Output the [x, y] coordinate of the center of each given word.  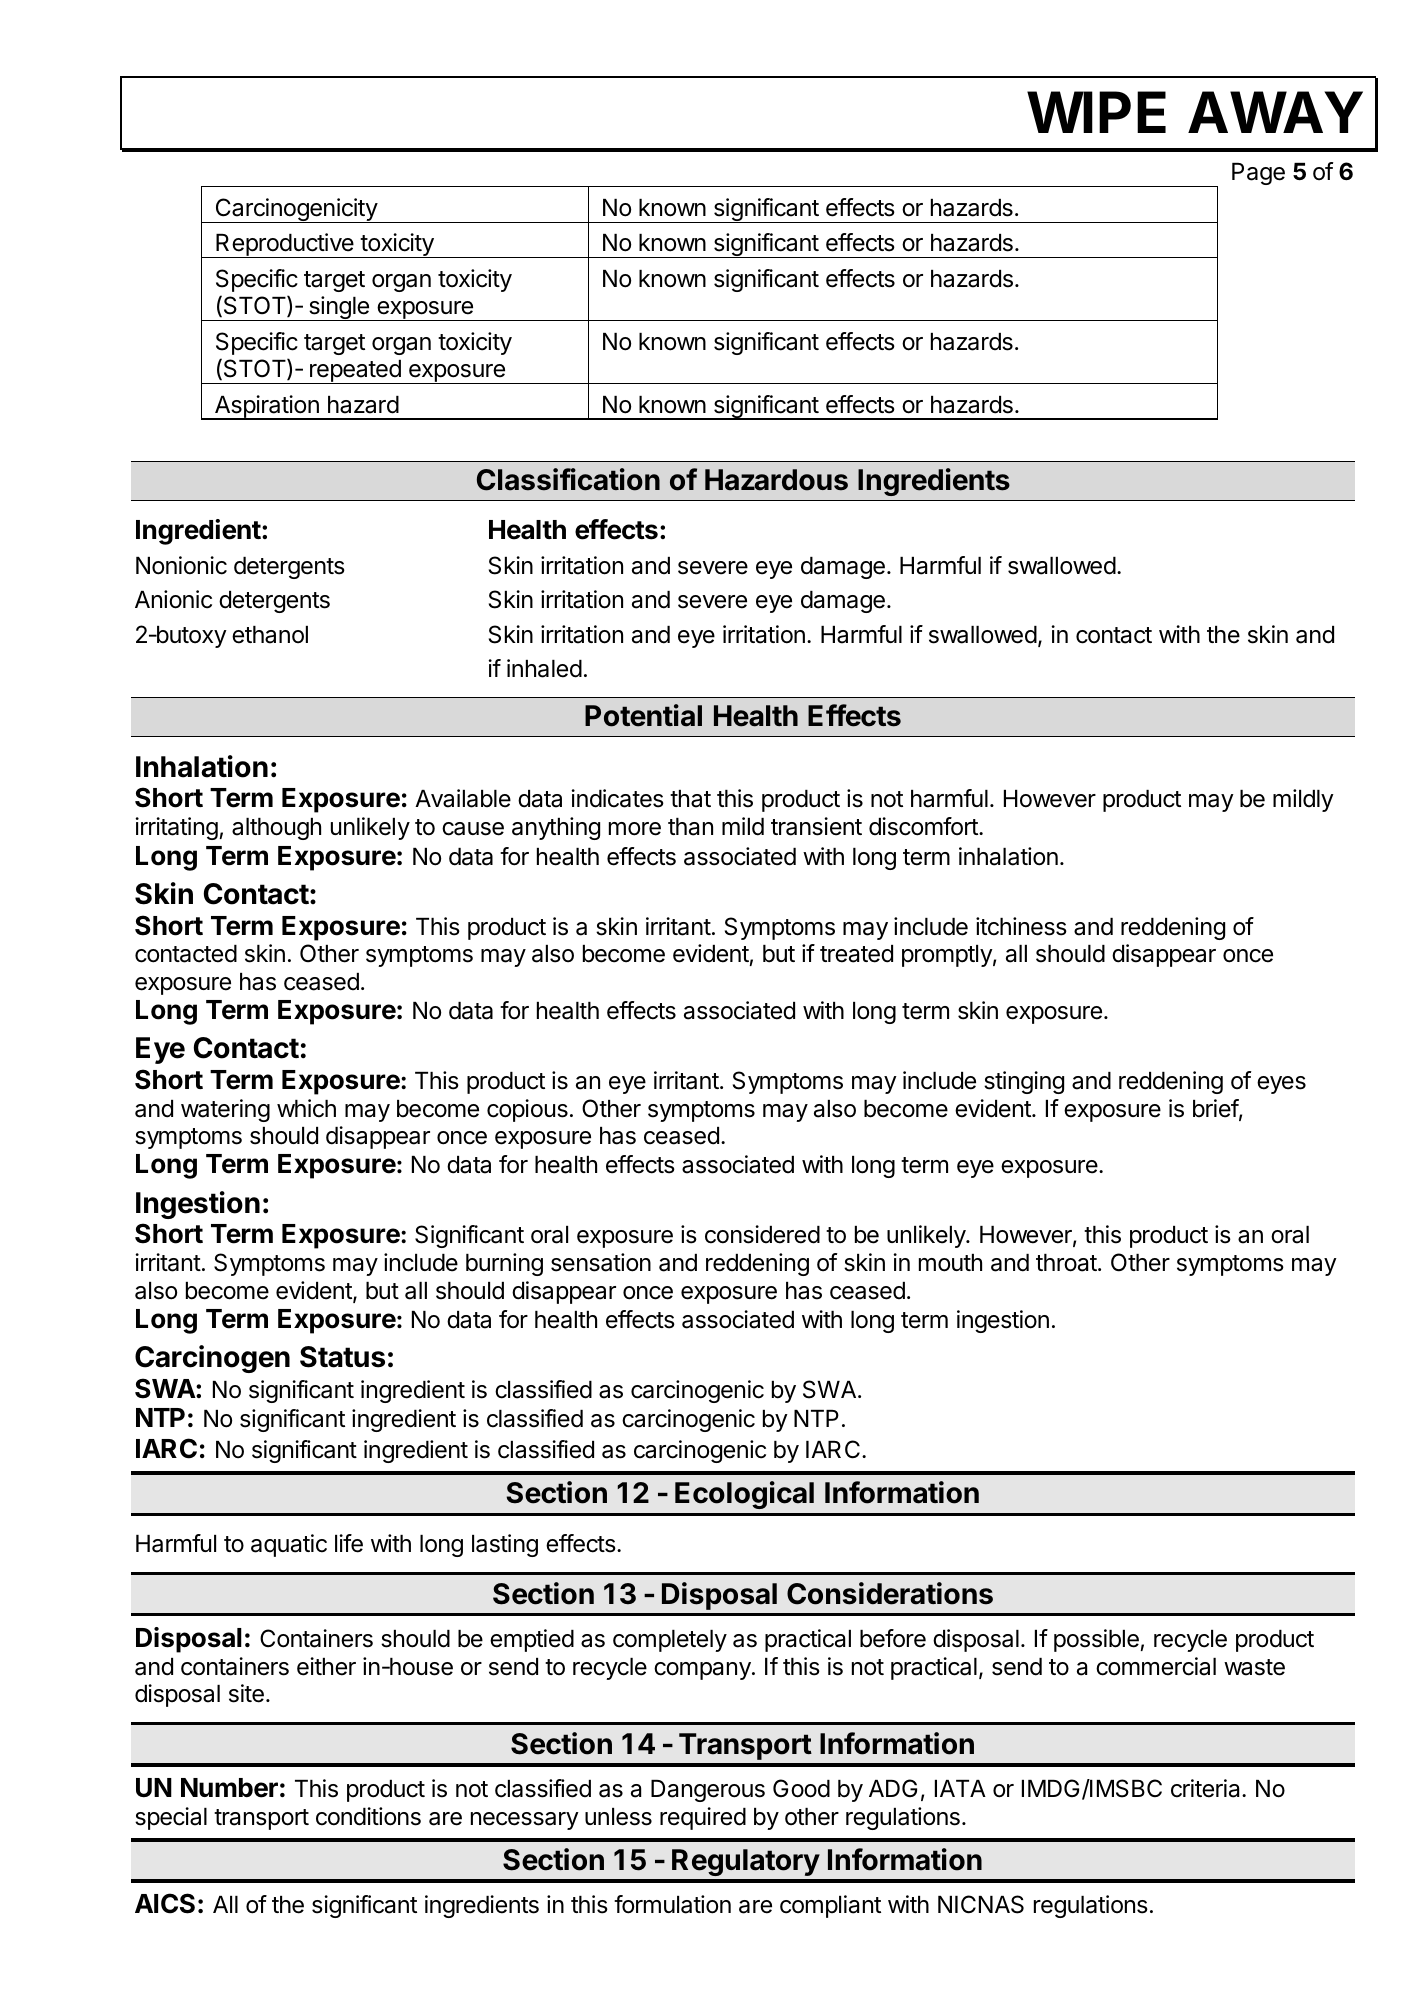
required [703, 1818]
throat [1066, 1263]
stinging [1024, 1082]
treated [856, 954]
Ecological [744, 1495]
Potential [643, 715]
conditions [368, 1816]
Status [342, 1357]
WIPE [1096, 112]
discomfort [924, 826]
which [306, 1108]
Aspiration [267, 407]
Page [1258, 174]
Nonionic [181, 565]
